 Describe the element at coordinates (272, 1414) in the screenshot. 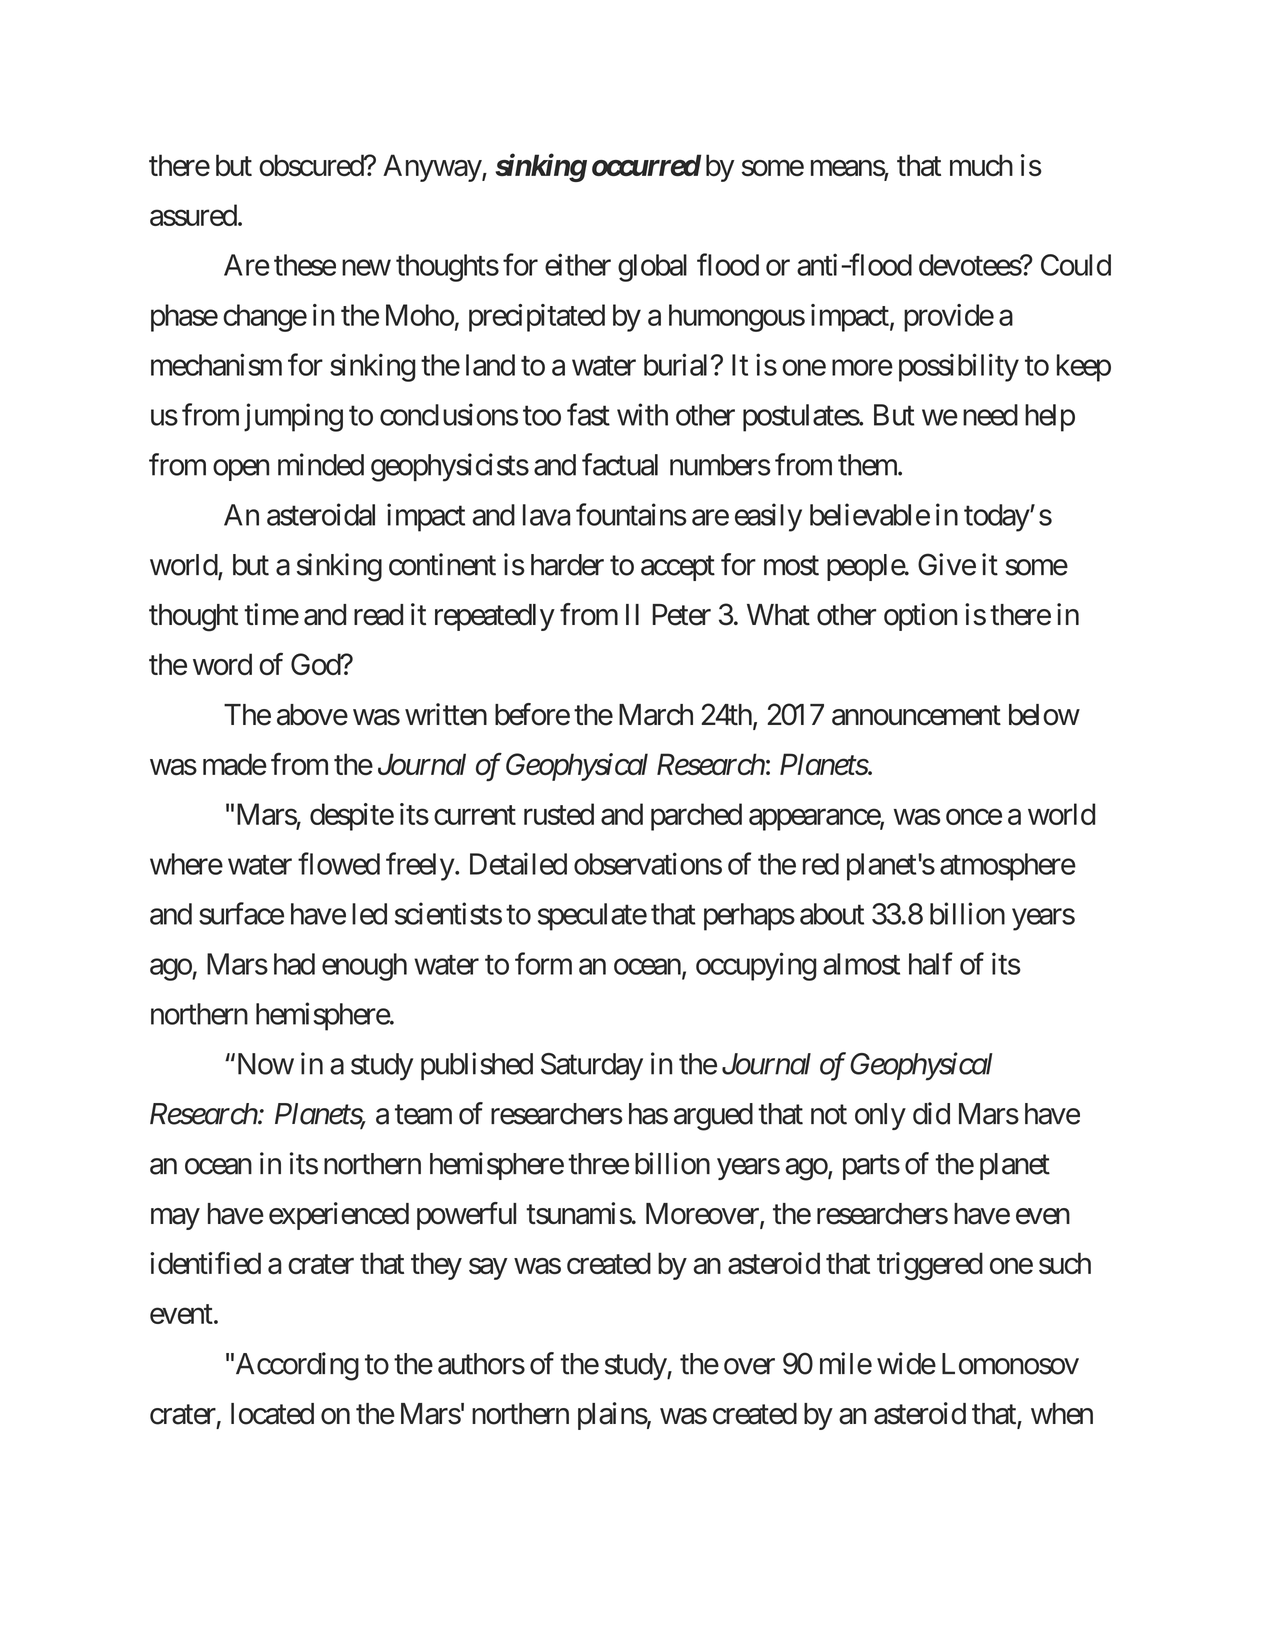

I see `located` at that location.
